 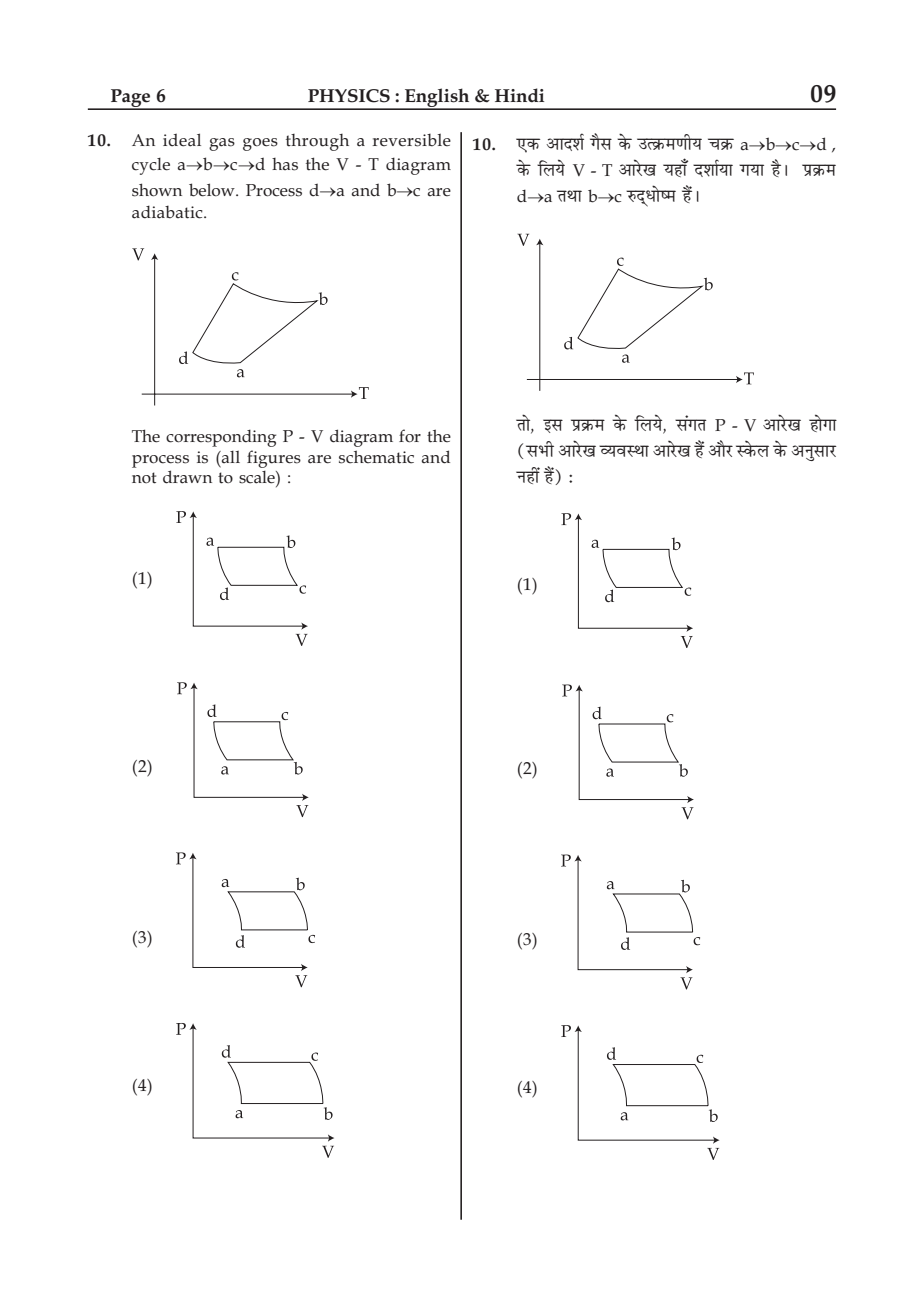 What do you see at coordinates (274, 459) in the image?
I see `figures` at bounding box center [274, 459].
